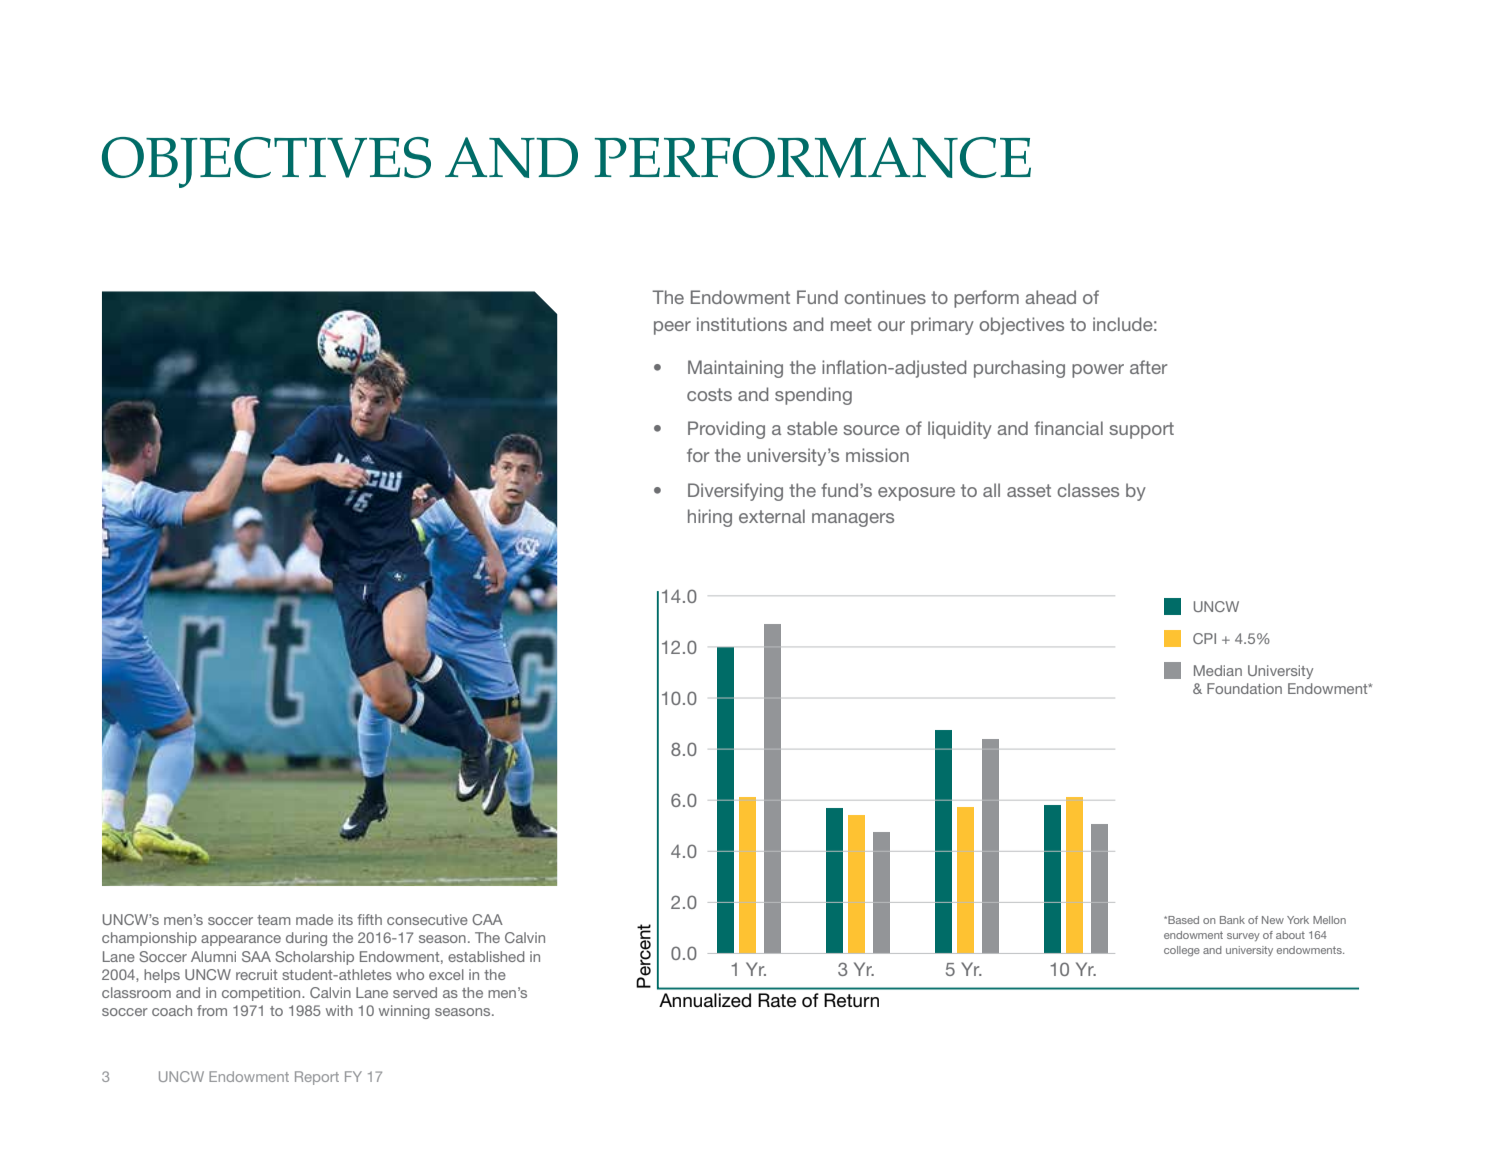 The image size is (1495, 1155). I want to click on Median, so click(1218, 670).
